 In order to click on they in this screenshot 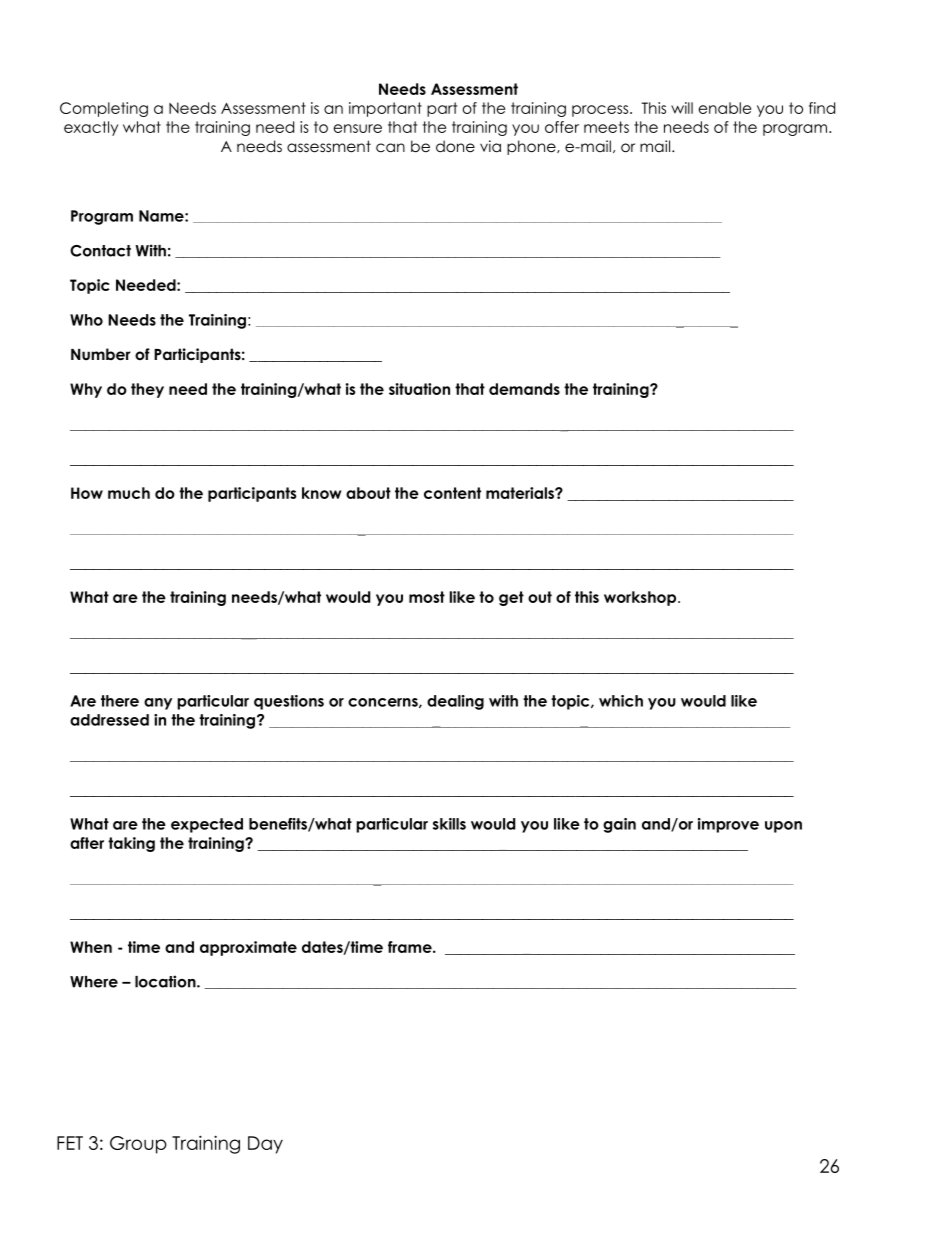, I will do `click(147, 390)`.
